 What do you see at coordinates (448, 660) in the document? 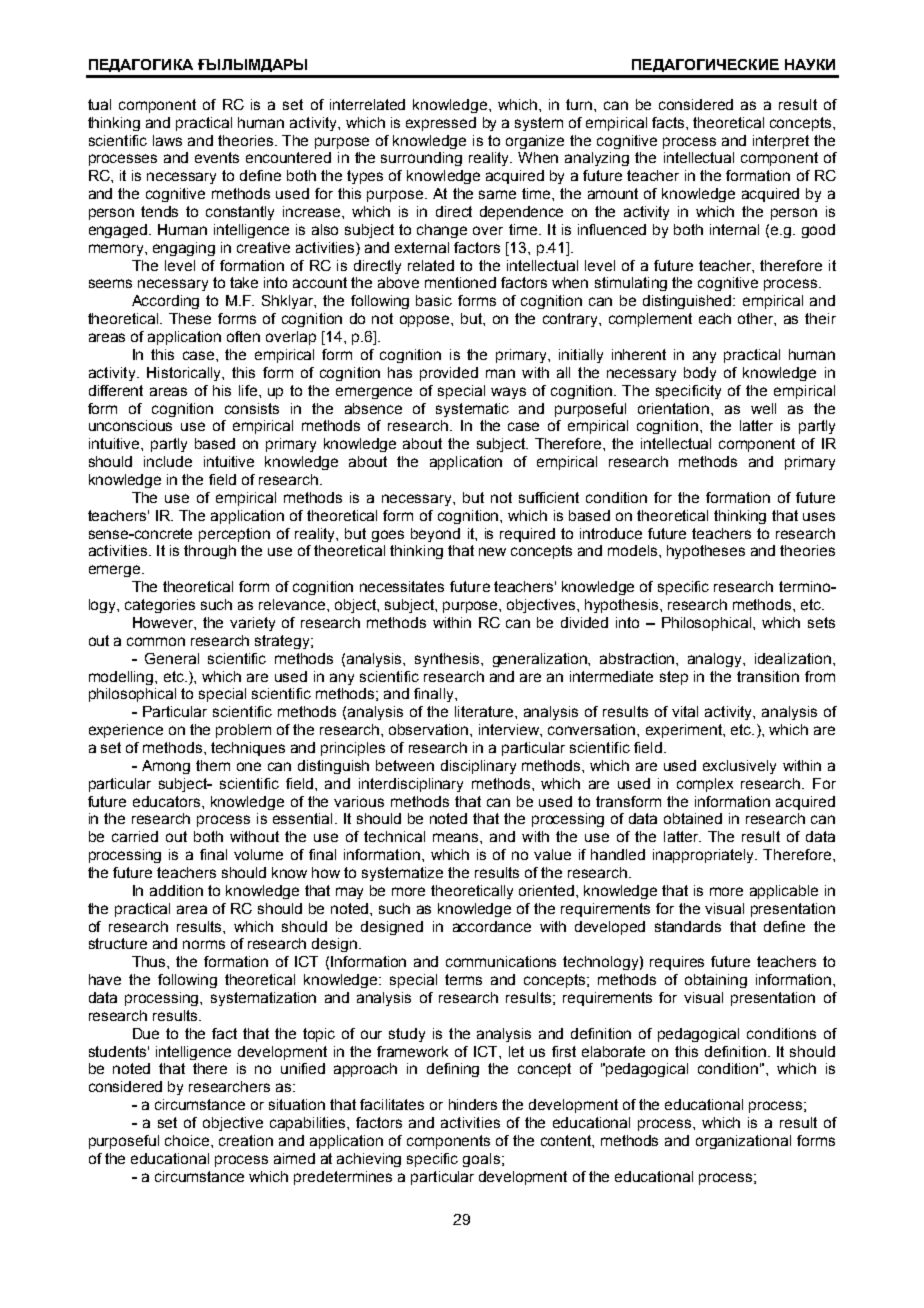
I see `synthesis` at bounding box center [448, 660].
